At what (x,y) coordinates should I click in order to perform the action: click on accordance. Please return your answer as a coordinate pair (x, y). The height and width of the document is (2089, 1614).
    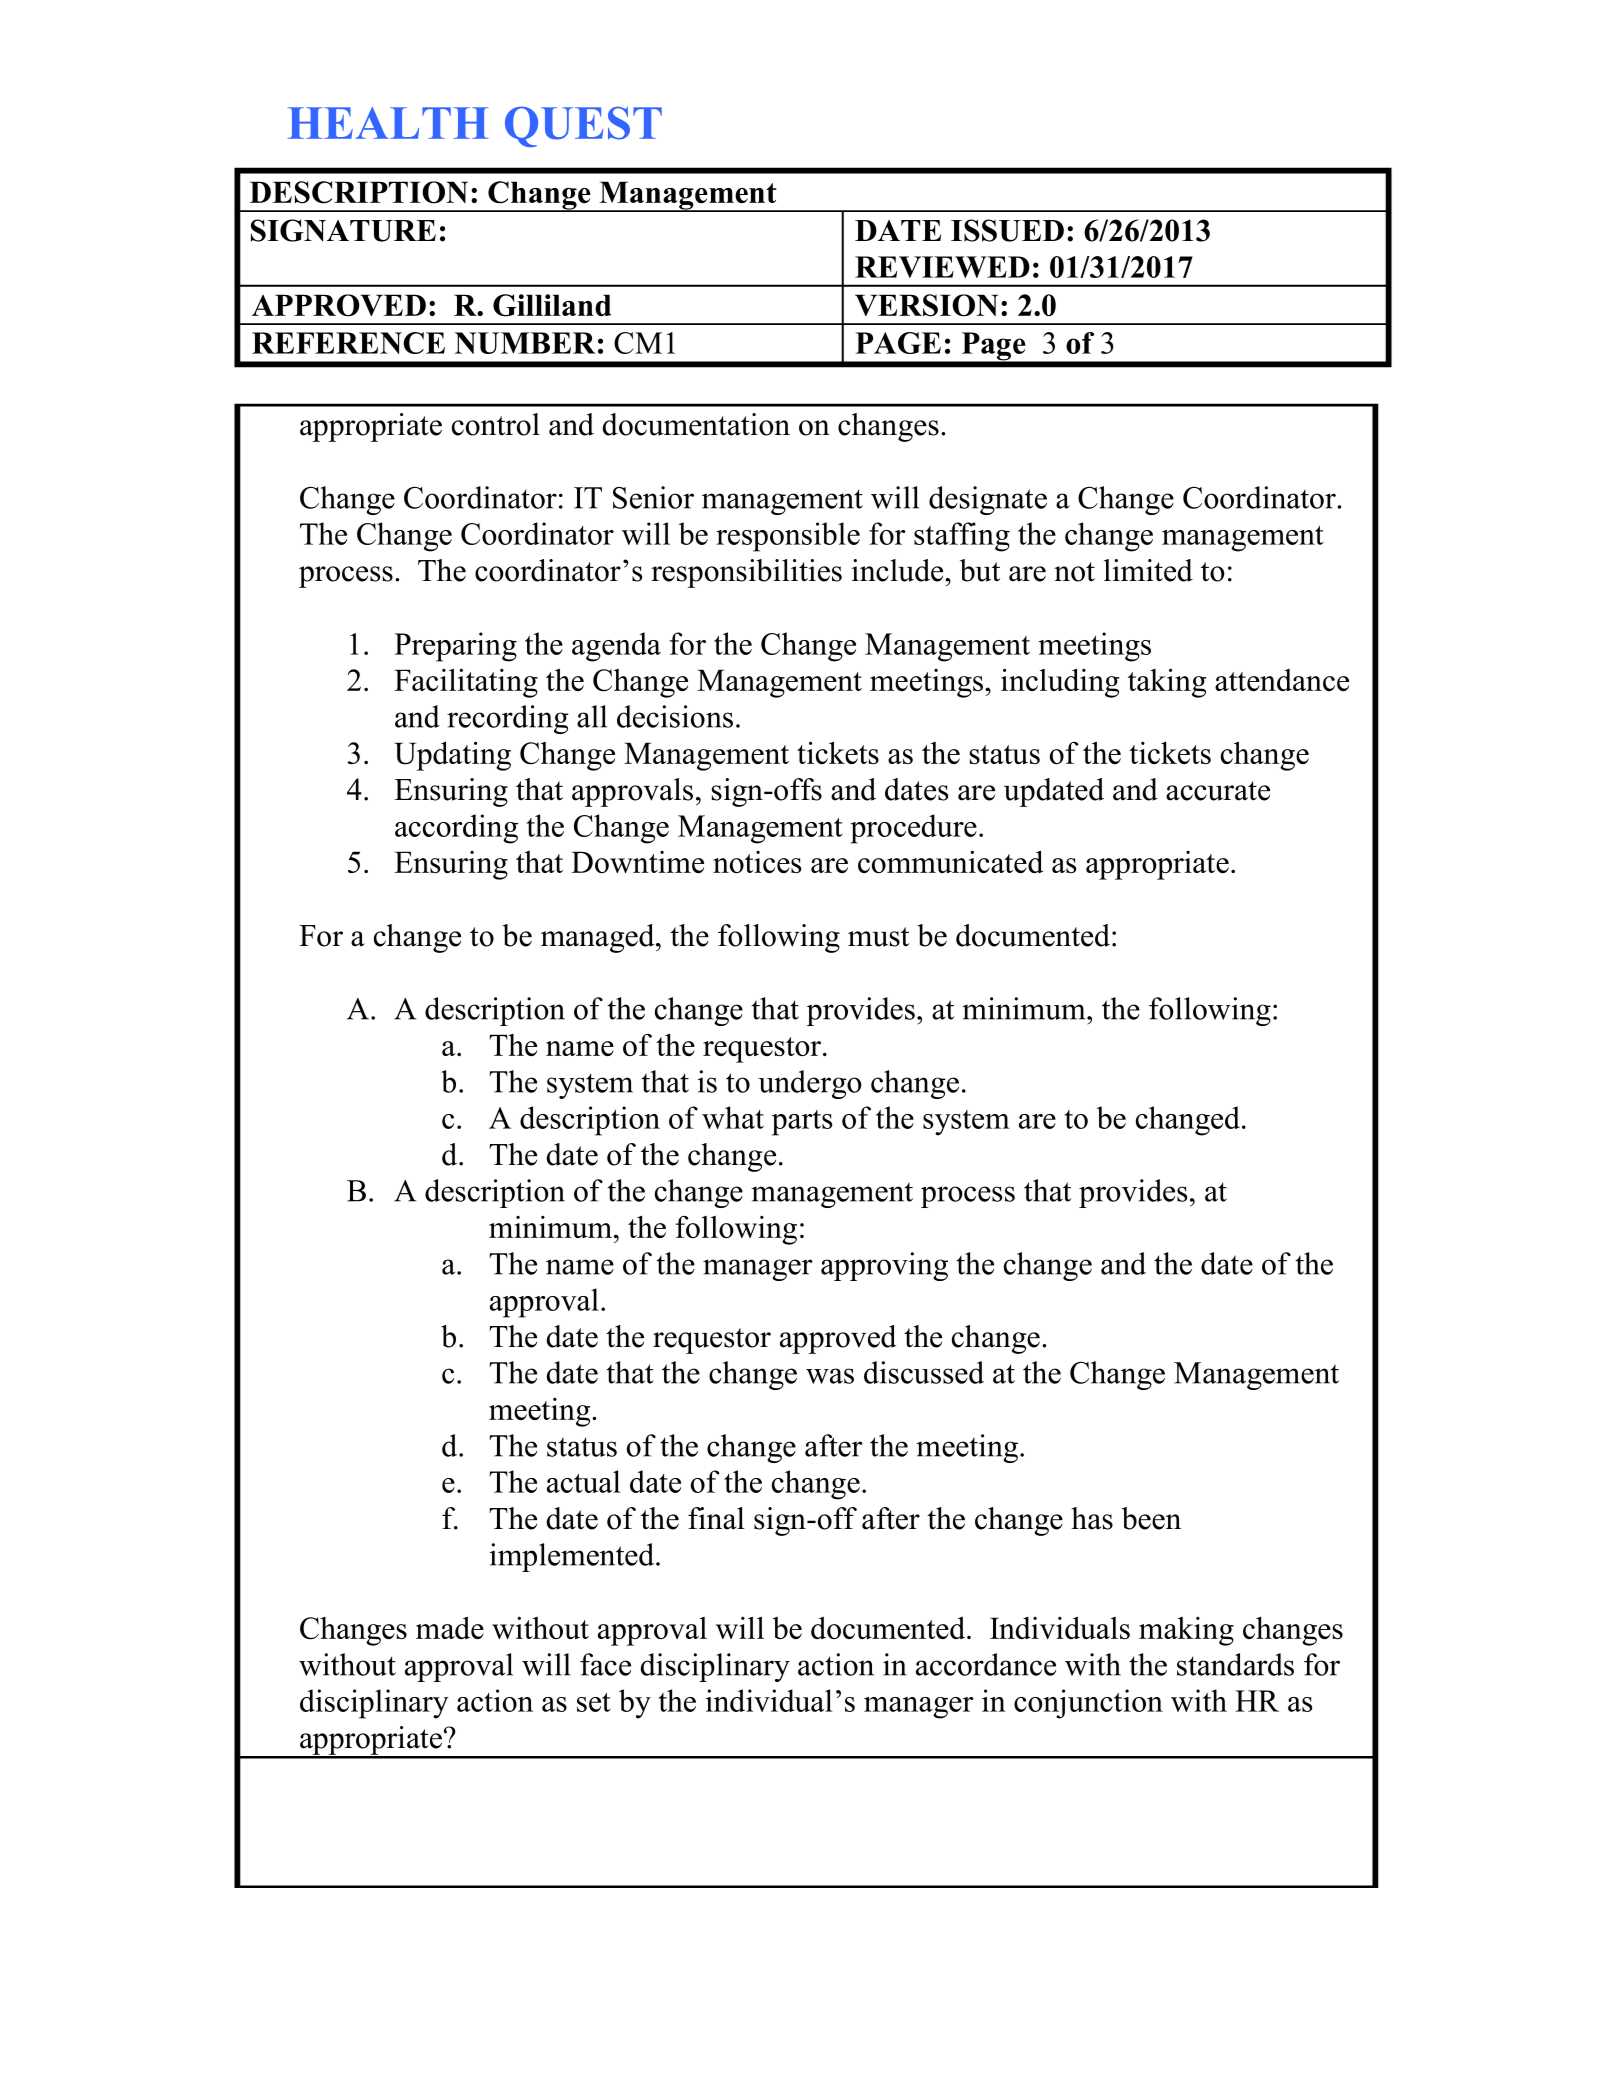
    Looking at the image, I should click on (986, 1664).
